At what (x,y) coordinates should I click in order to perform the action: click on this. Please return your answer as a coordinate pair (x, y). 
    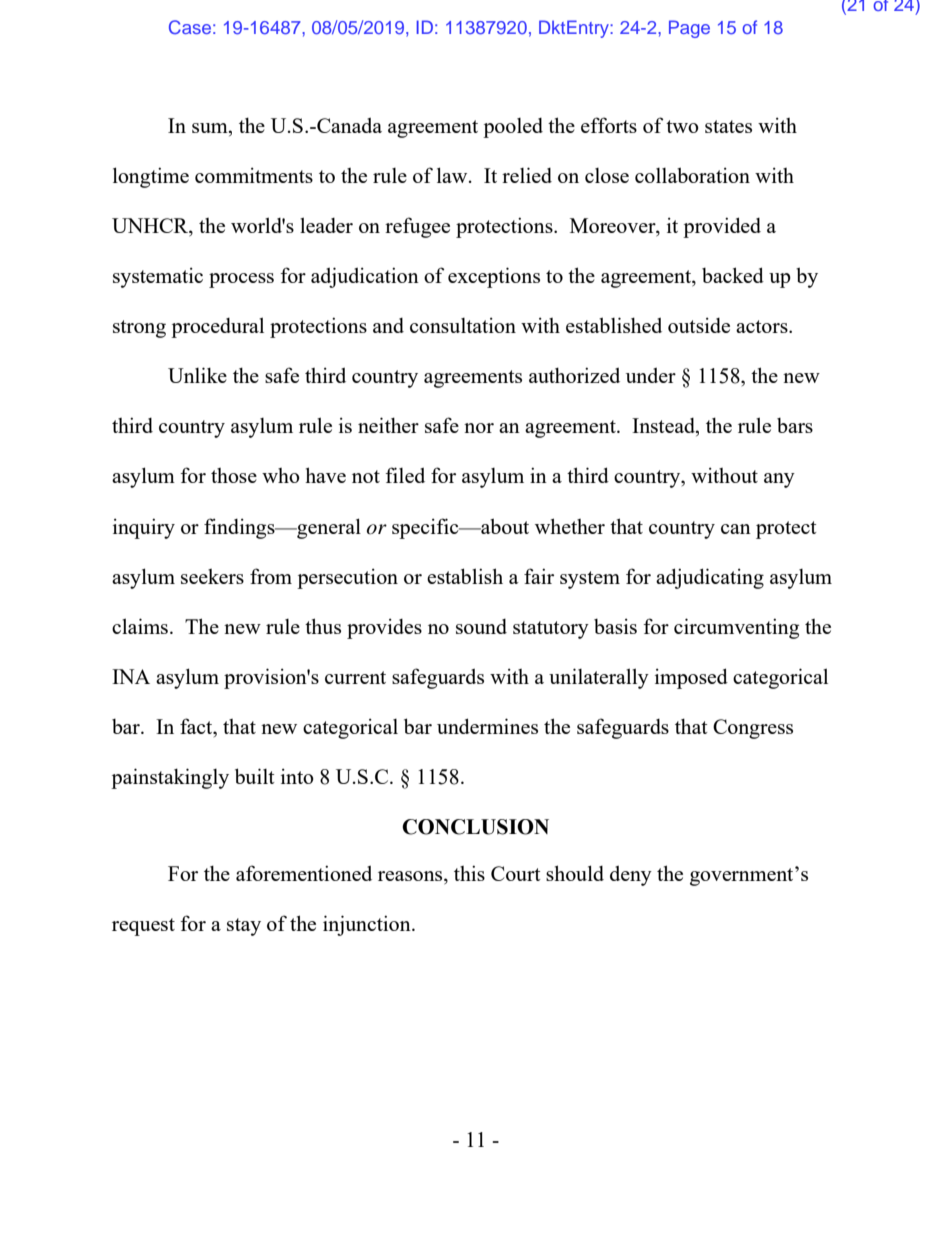
    Looking at the image, I should click on (469, 873).
